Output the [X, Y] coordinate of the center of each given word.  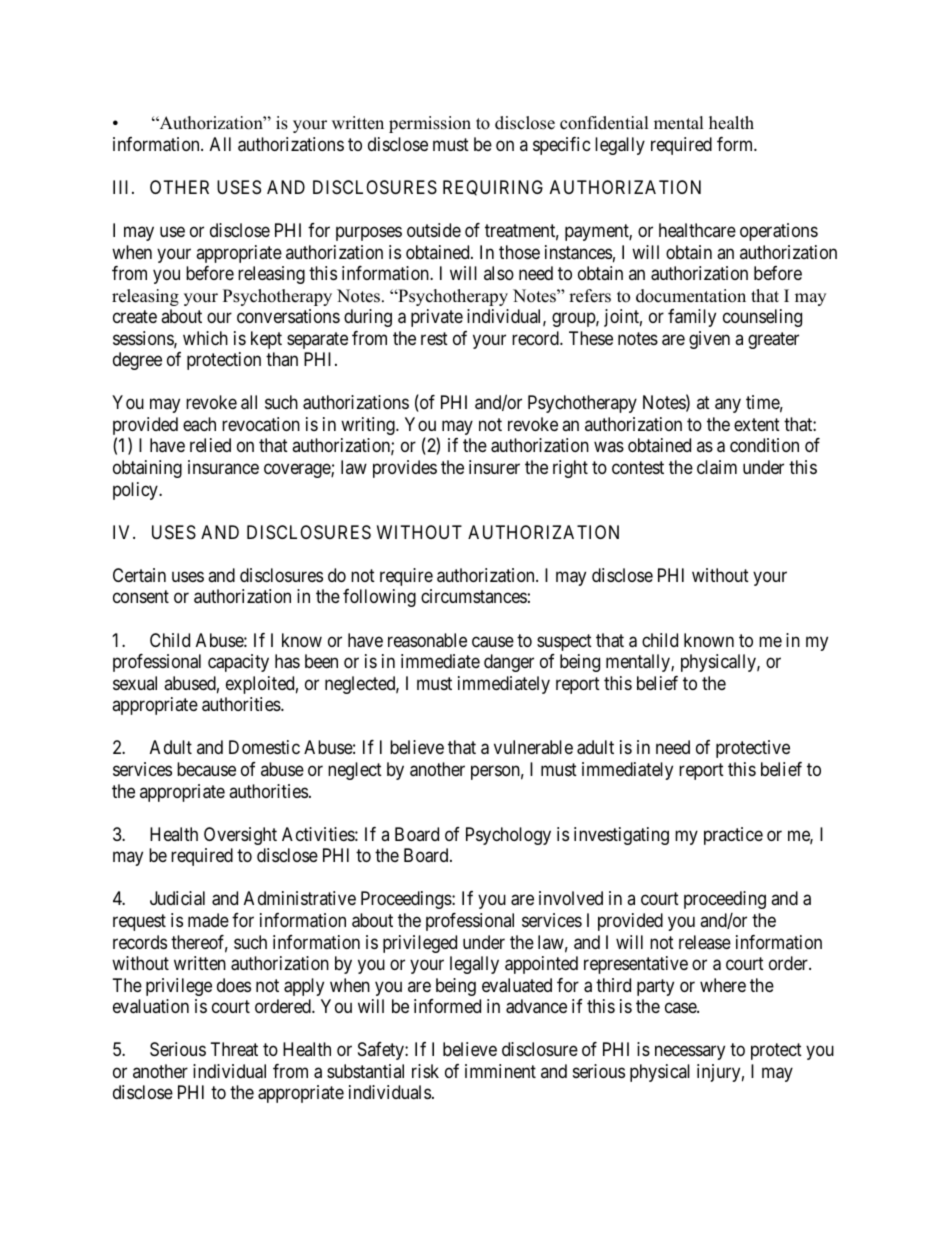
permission [430, 124]
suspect [564, 642]
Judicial [177, 898]
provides [405, 469]
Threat [234, 1049]
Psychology [508, 836]
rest [434, 338]
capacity [238, 663]
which [205, 338]
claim [717, 467]
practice [733, 836]
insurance [223, 467]
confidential [604, 123]
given [709, 340]
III [123, 187]
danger [509, 663]
